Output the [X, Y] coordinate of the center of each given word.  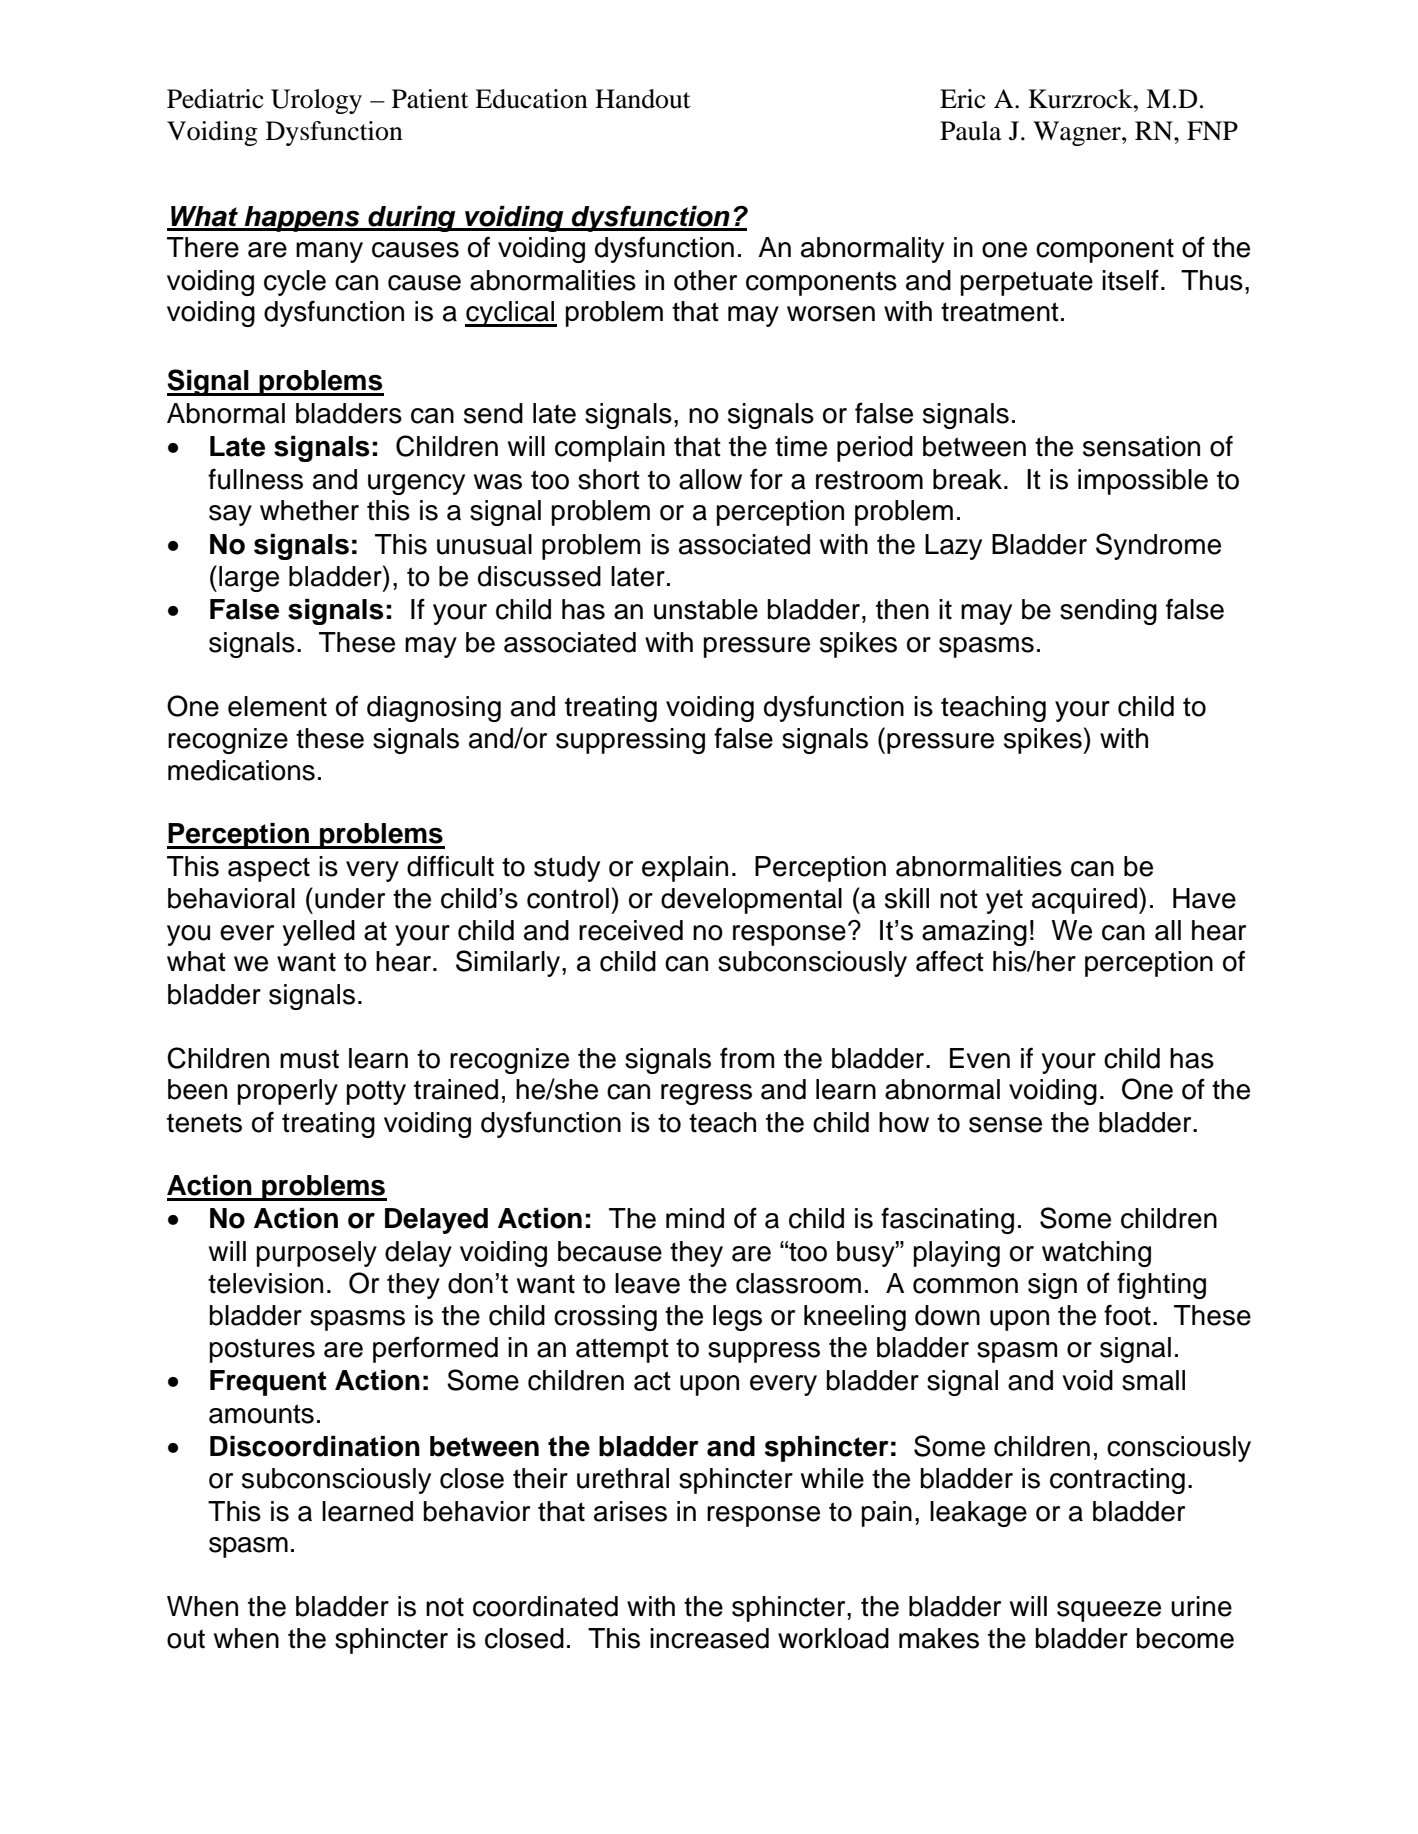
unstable [706, 609]
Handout [643, 99]
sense [1005, 1125]
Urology [316, 101]
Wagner [1078, 133]
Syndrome [1158, 546]
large [249, 579]
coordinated [545, 1606]
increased [709, 1638]
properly [288, 1092]
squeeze [1109, 1611]
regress [706, 1094]
